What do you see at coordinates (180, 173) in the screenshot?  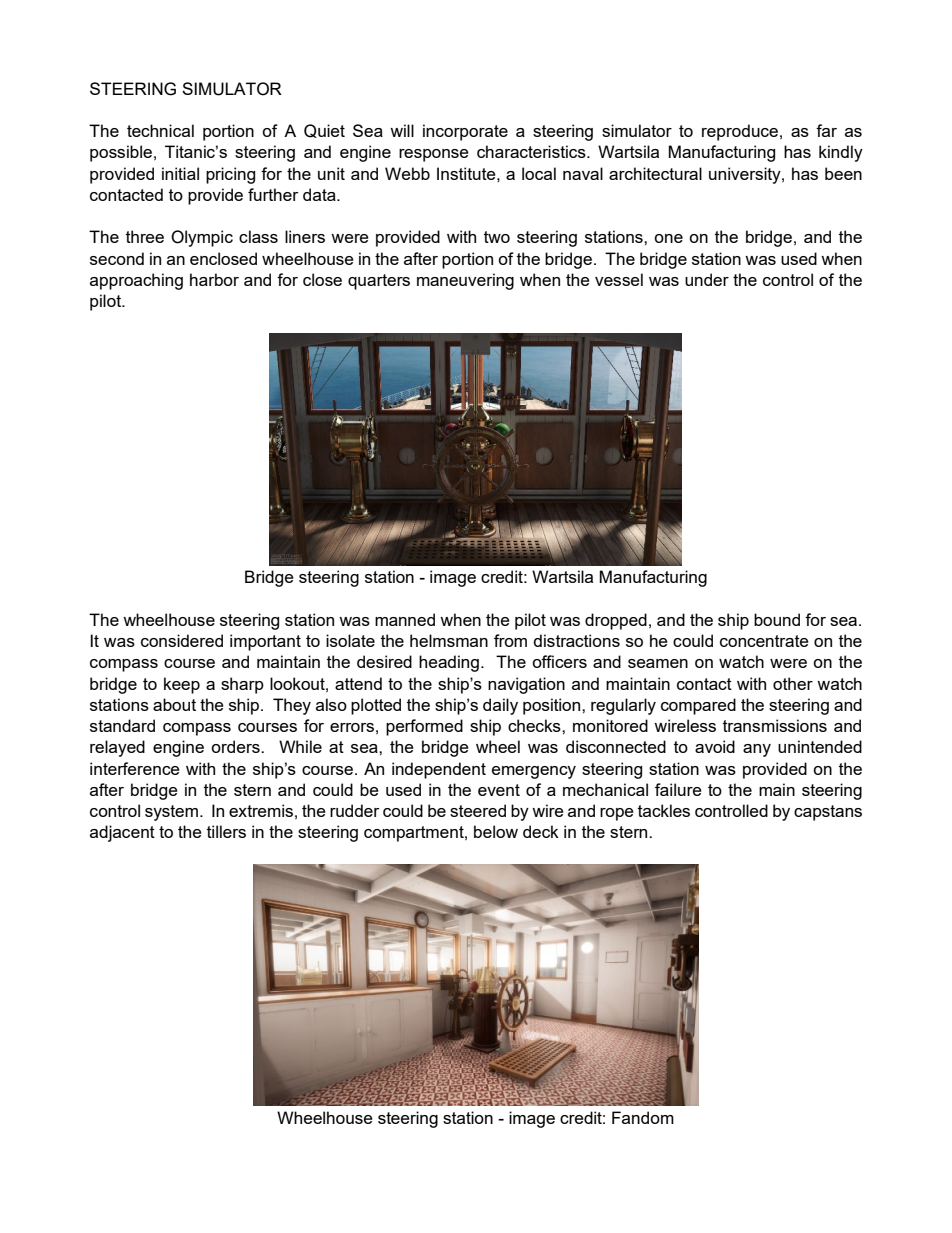 I see `initial` at bounding box center [180, 173].
